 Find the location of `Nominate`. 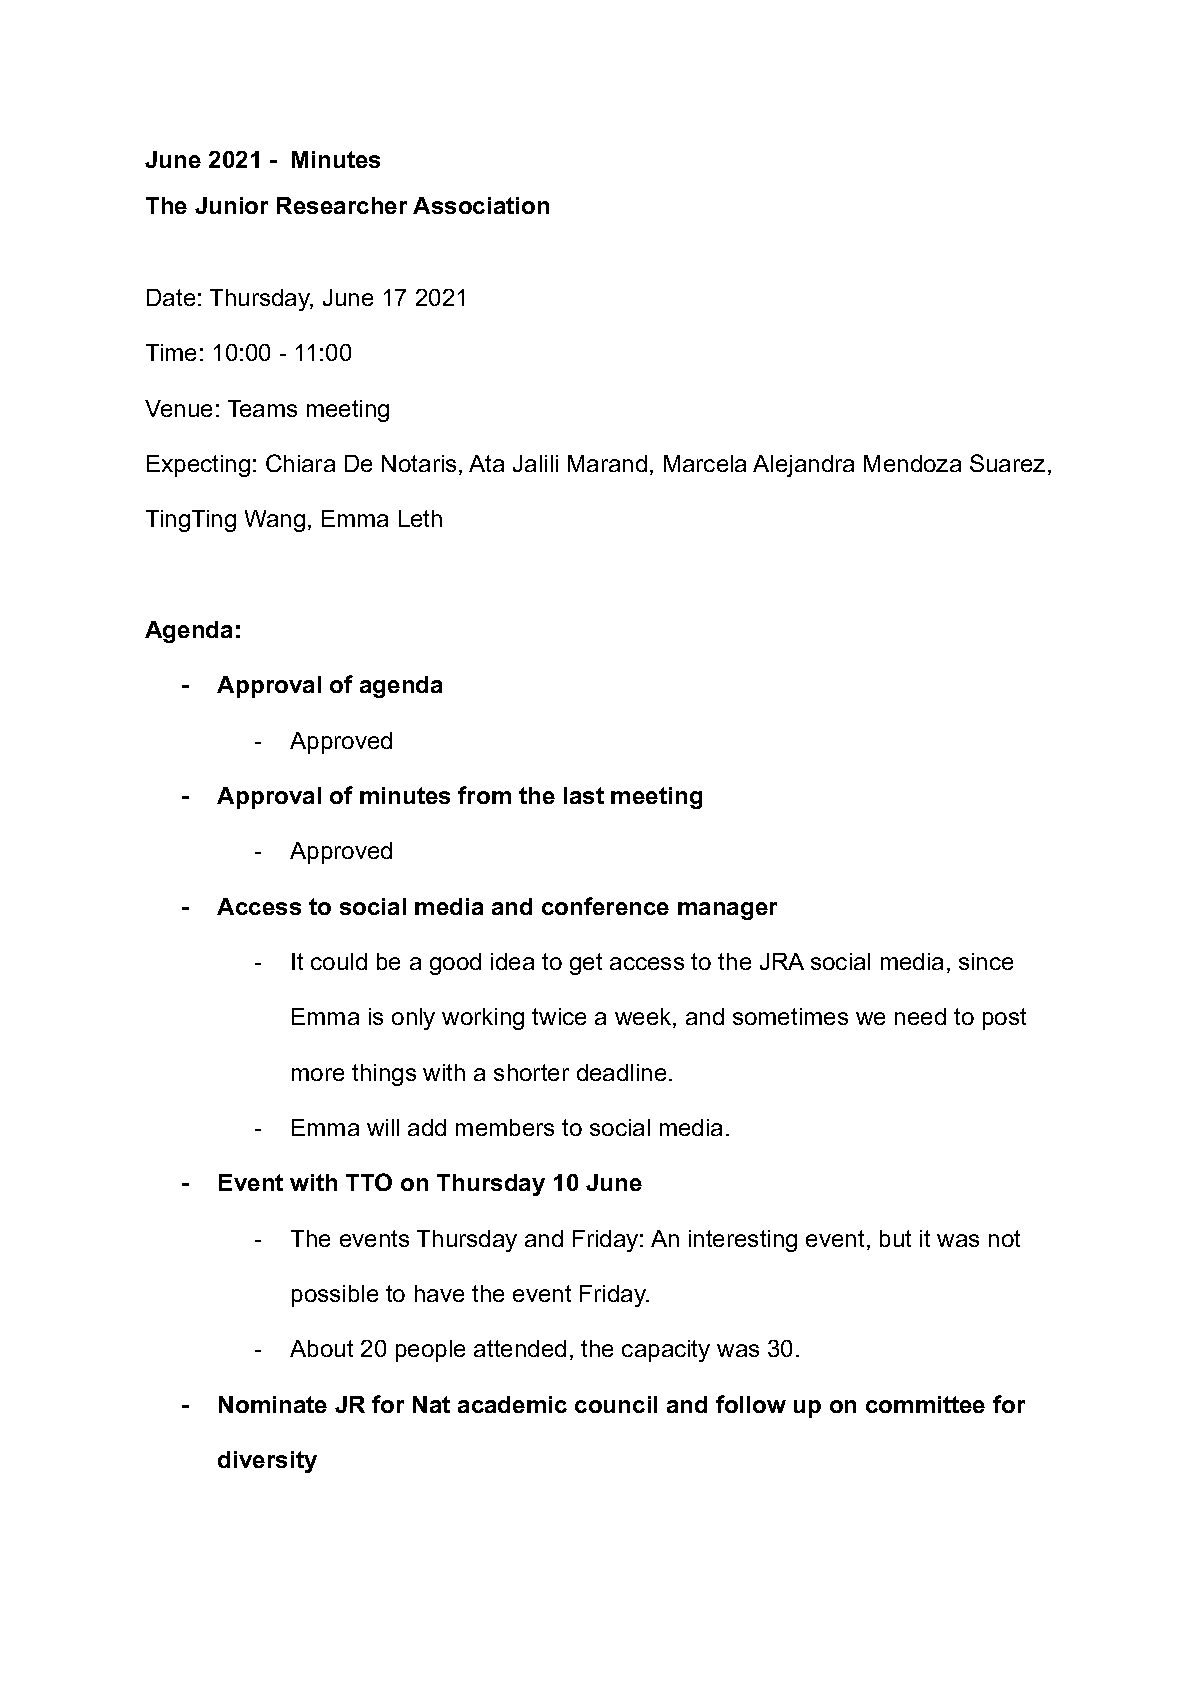

Nominate is located at coordinates (273, 1404).
